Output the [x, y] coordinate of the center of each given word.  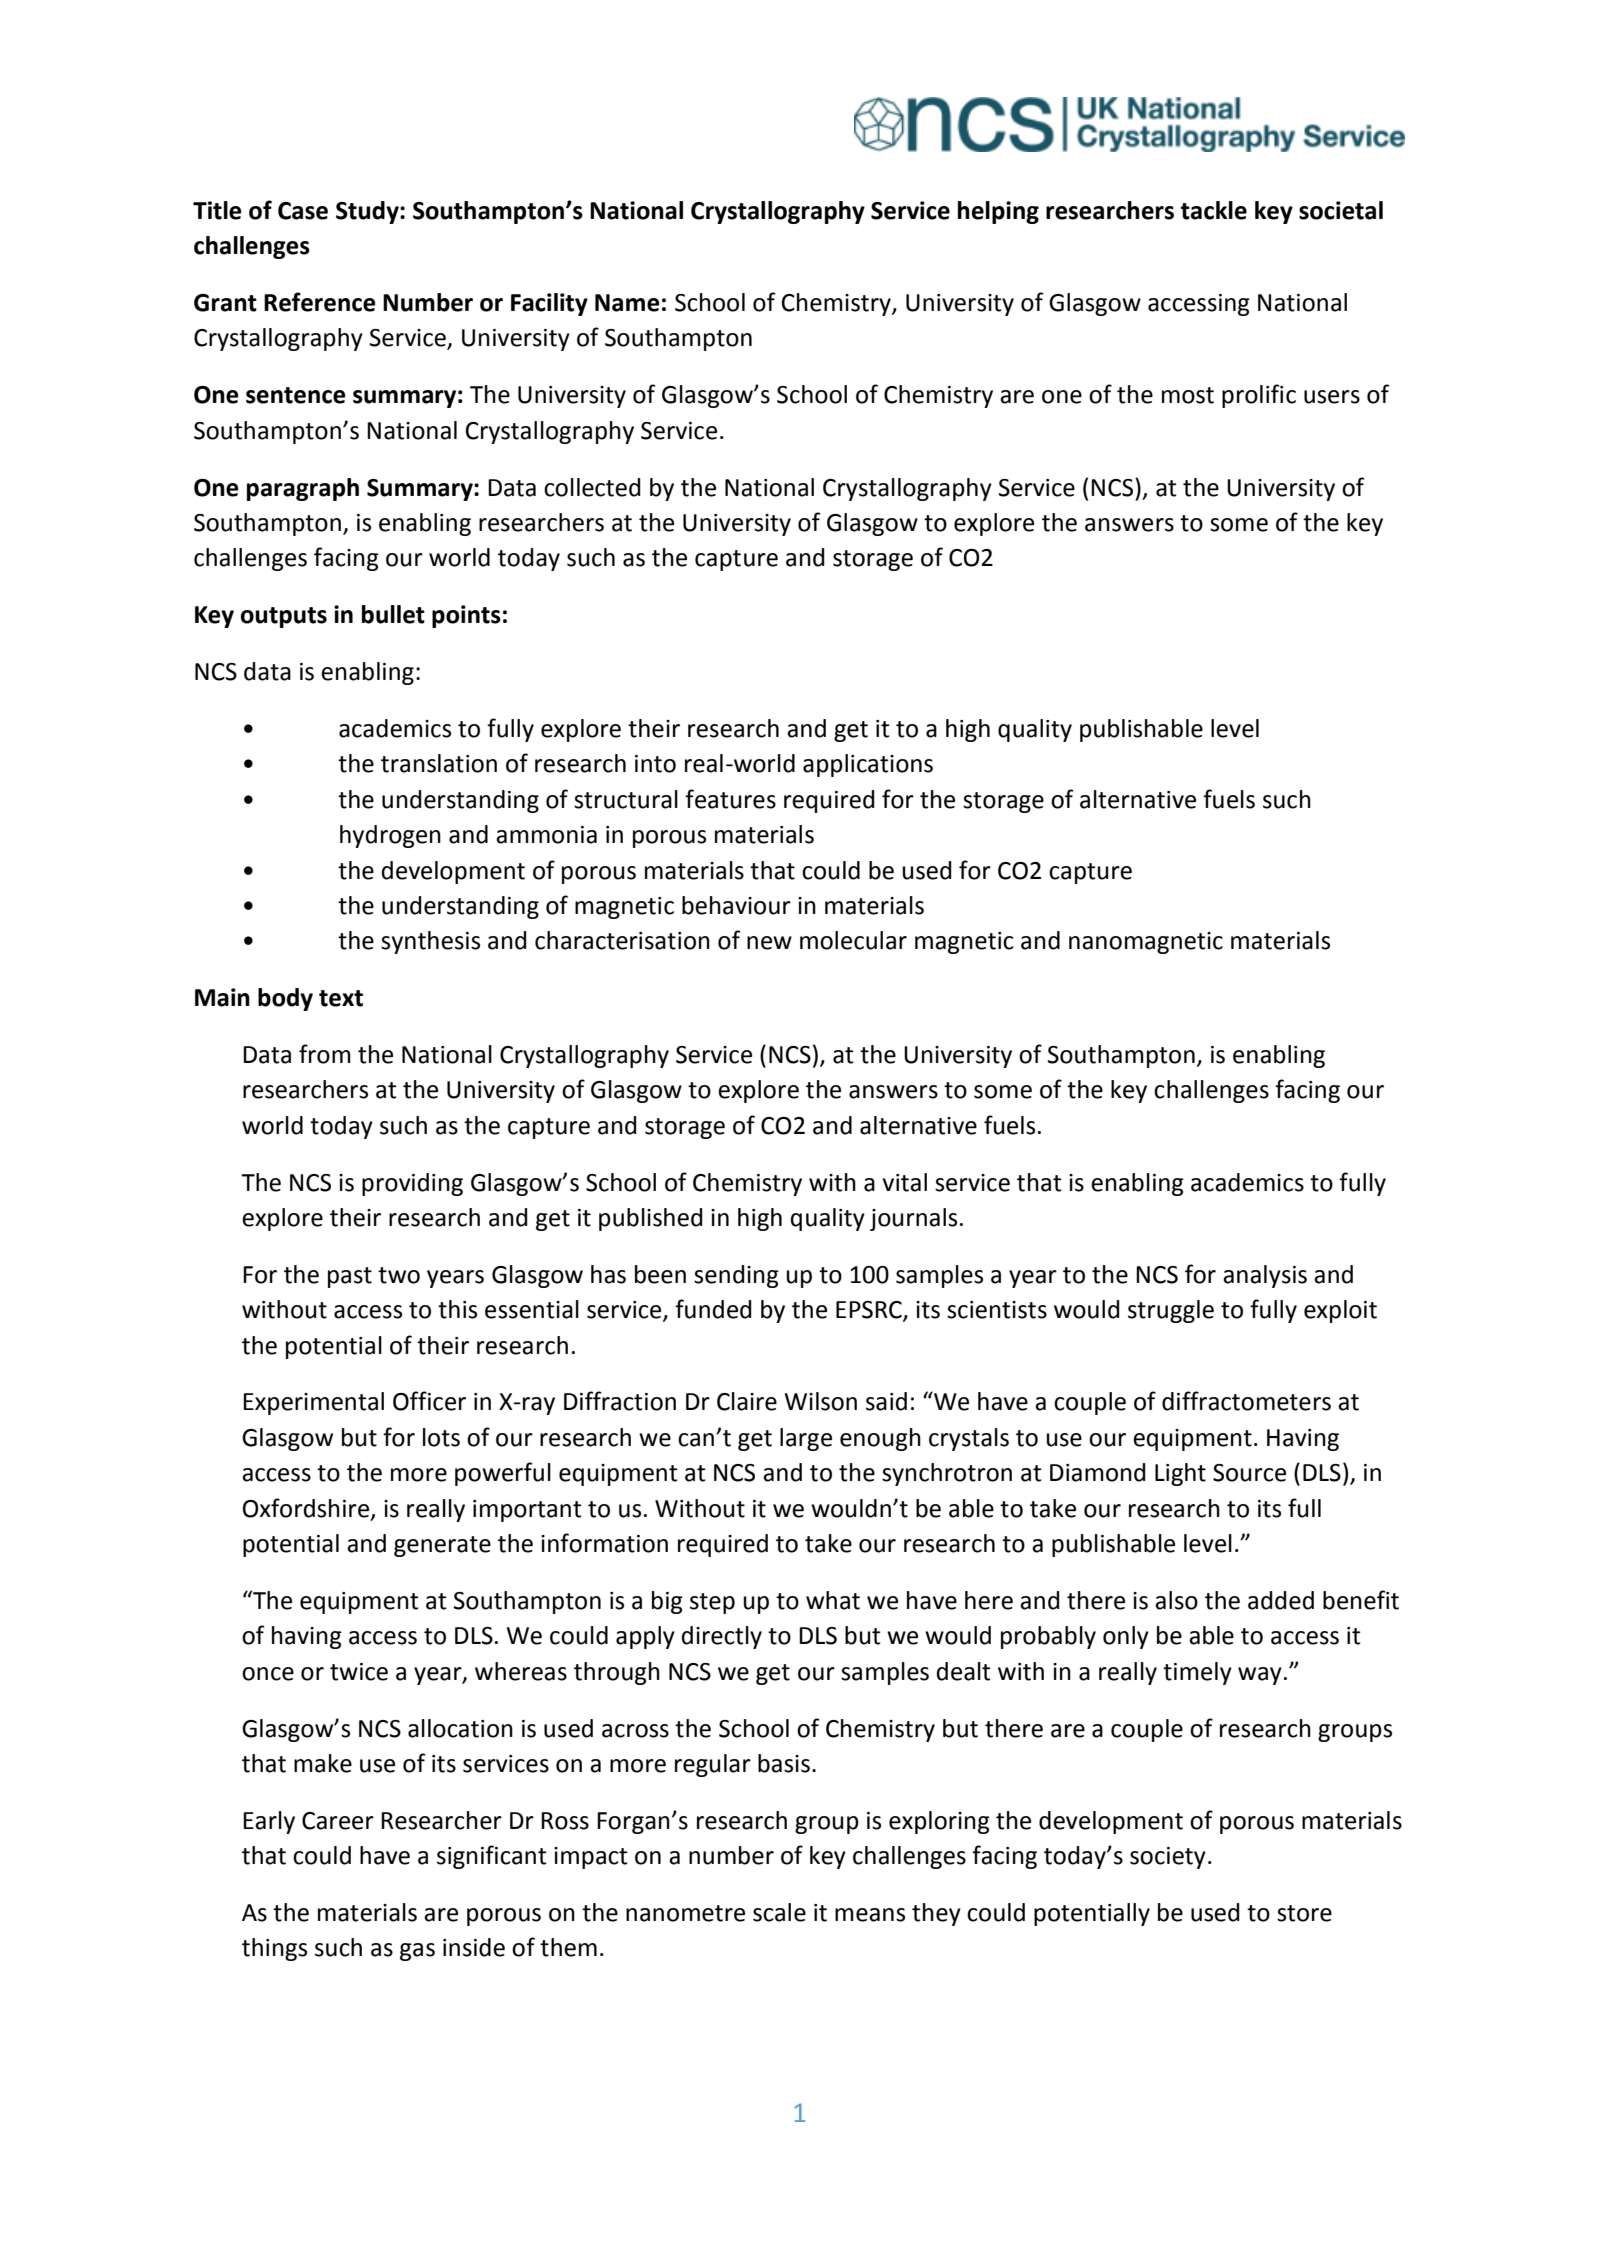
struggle [1171, 1311]
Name [627, 303]
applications [868, 765]
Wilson [821, 1401]
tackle [1214, 210]
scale [779, 1912]
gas [417, 1952]
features [730, 799]
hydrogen [390, 836]
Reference [319, 302]
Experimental [313, 1403]
